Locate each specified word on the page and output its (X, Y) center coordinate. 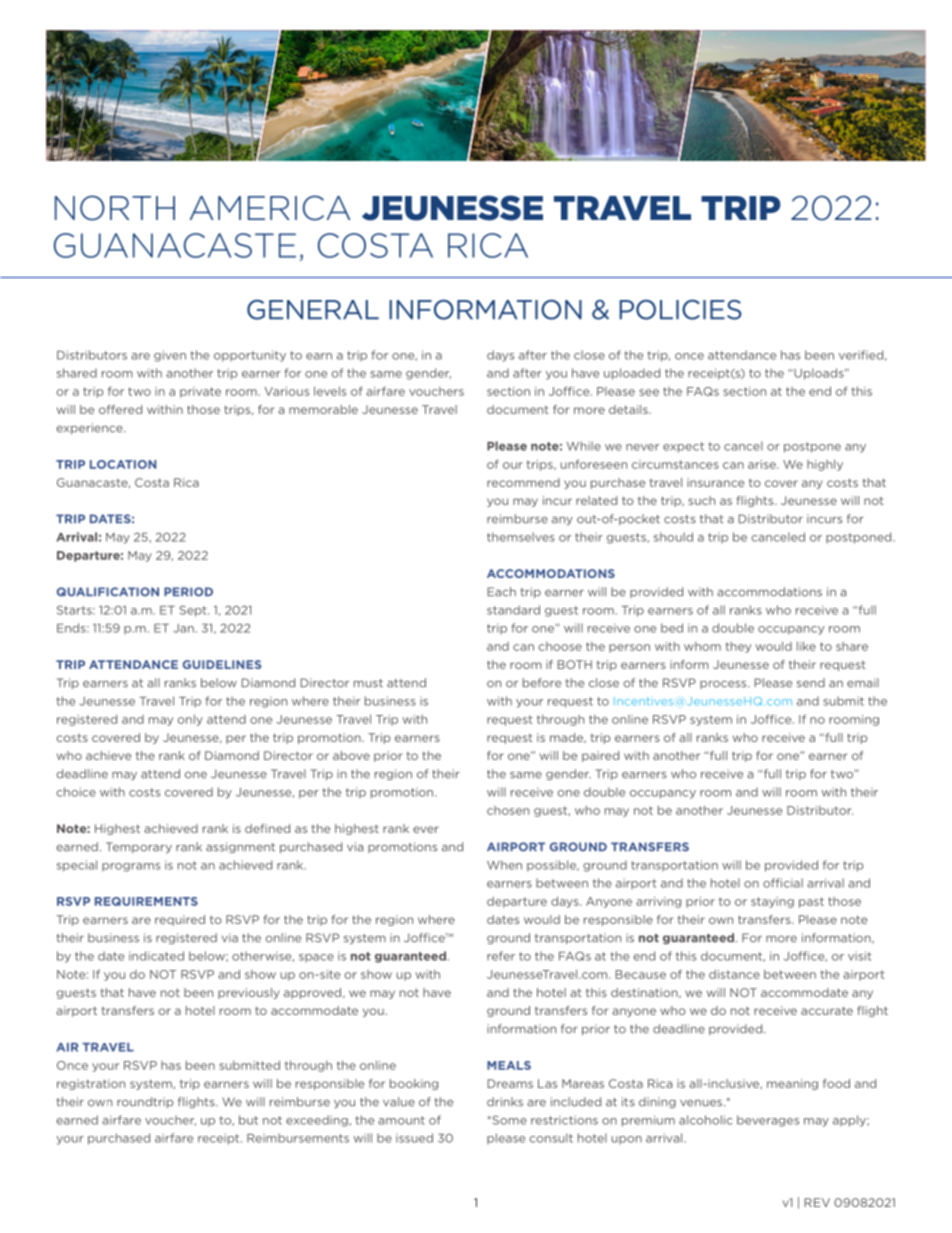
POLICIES (680, 309)
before (542, 683)
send (811, 683)
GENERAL (313, 310)
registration (91, 1084)
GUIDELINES (222, 664)
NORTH (115, 208)
